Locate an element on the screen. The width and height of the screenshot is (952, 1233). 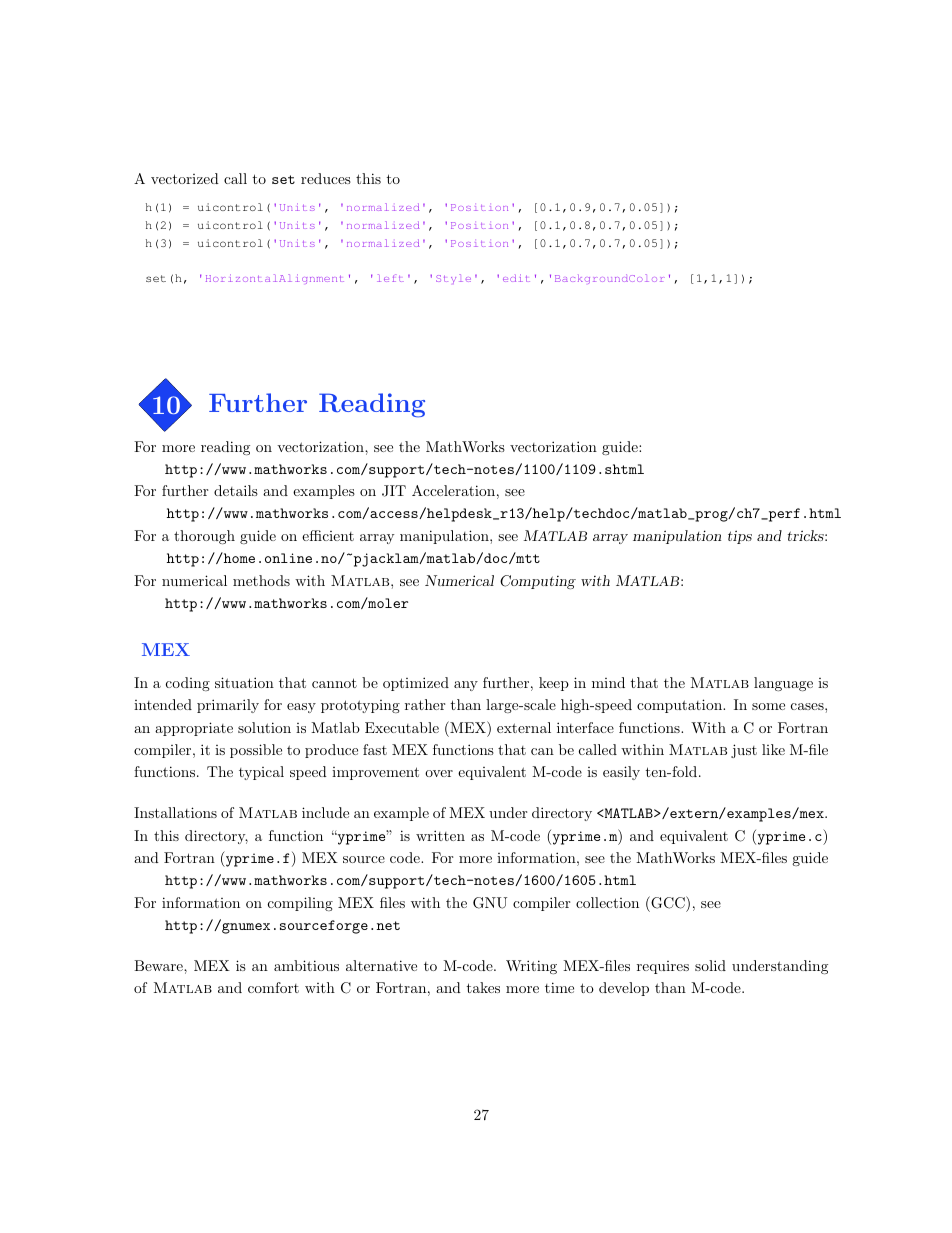
solid is located at coordinates (710, 965).
